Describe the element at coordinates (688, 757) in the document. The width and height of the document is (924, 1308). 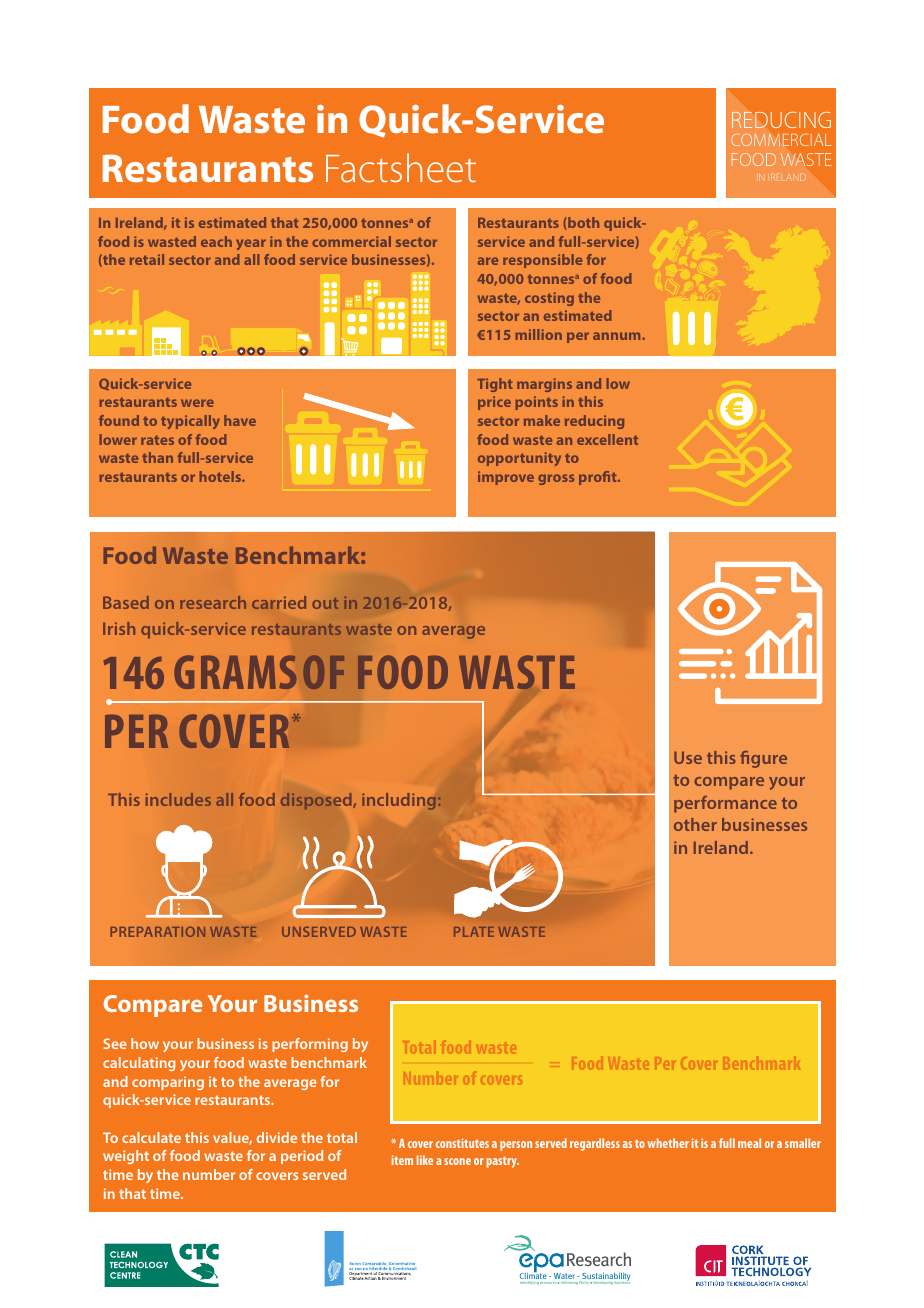
I see `Use` at that location.
